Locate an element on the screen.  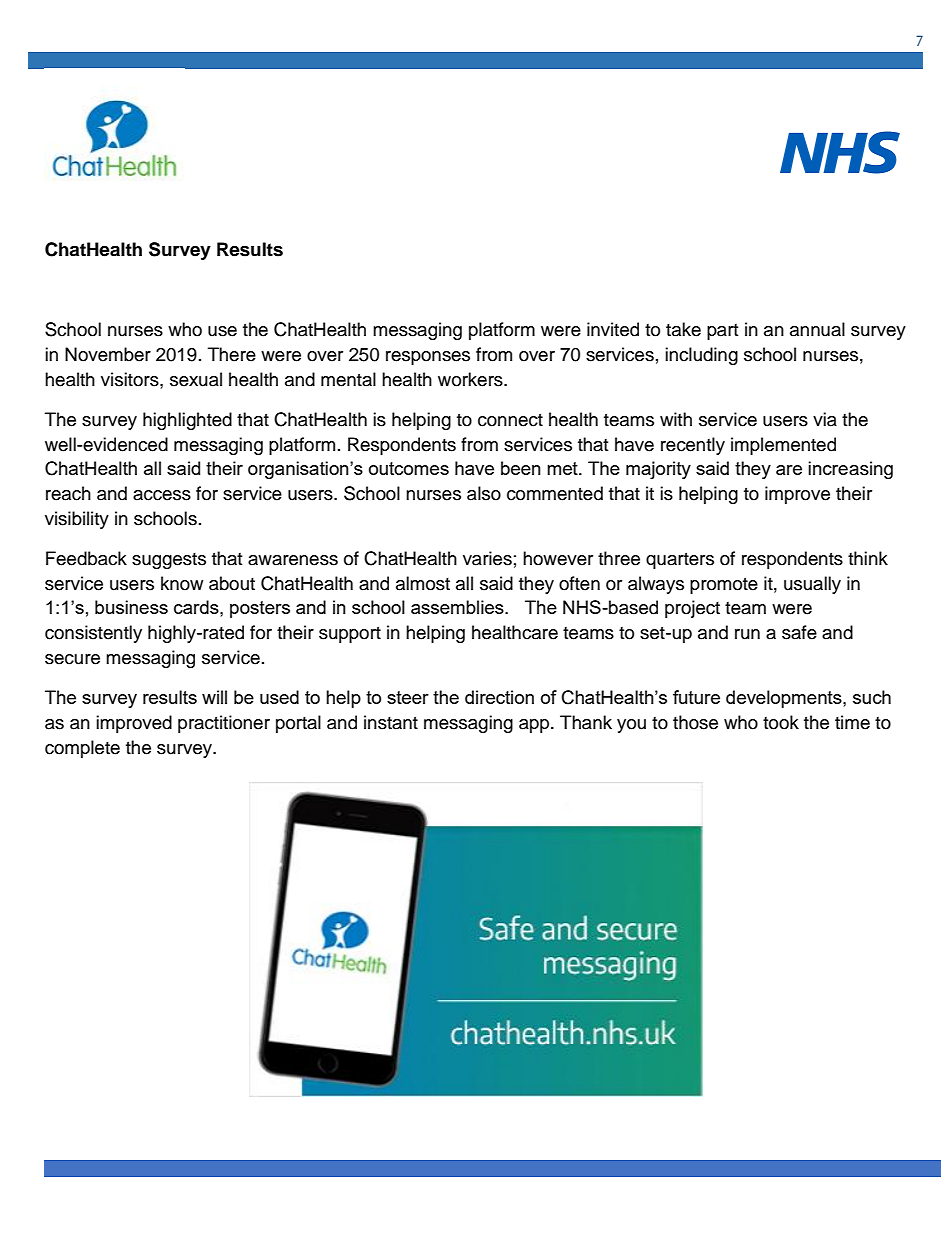
suggests is located at coordinates (169, 561).
